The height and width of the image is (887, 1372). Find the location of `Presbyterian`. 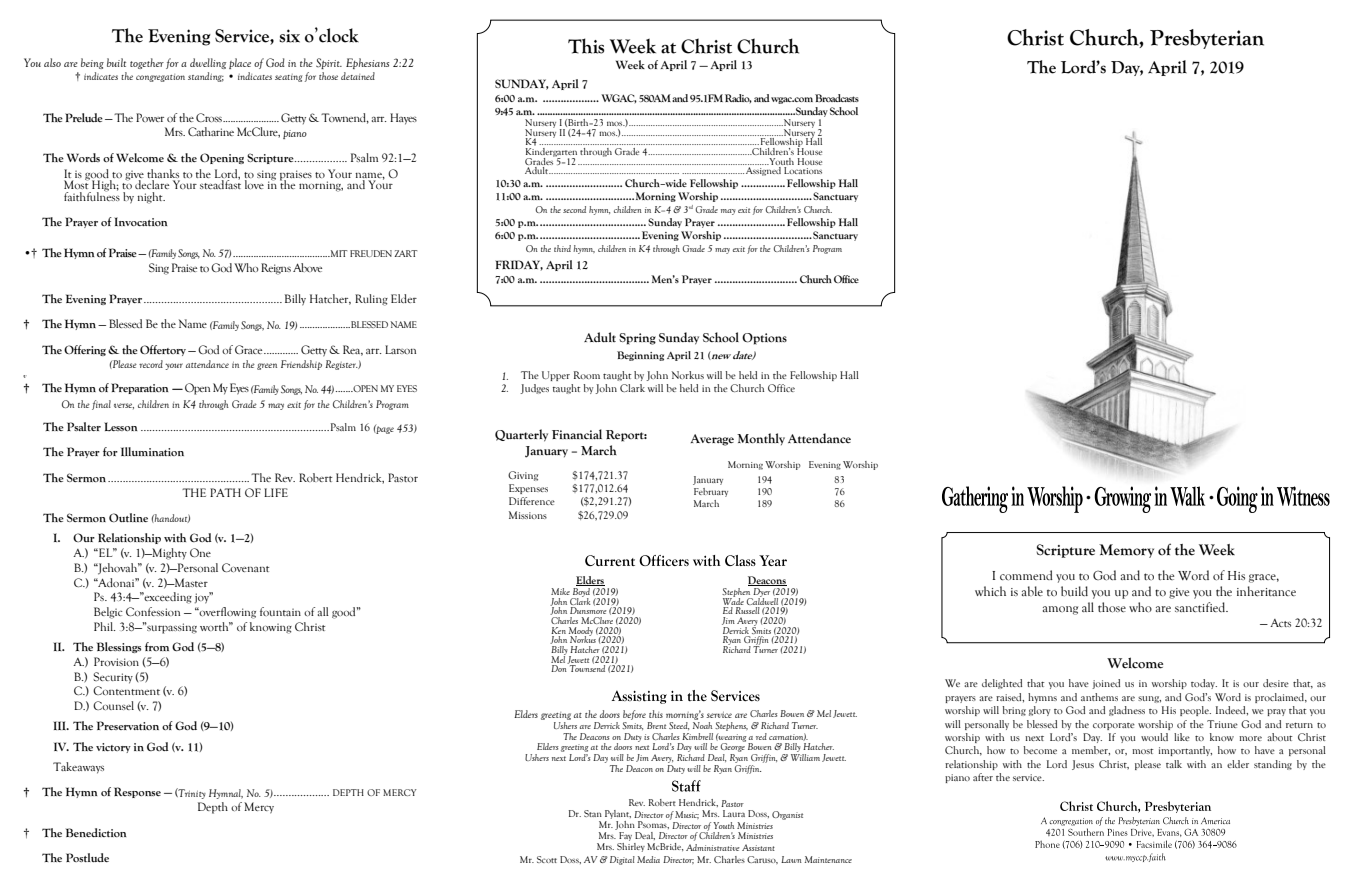

Presbyterian is located at coordinates (1207, 39).
